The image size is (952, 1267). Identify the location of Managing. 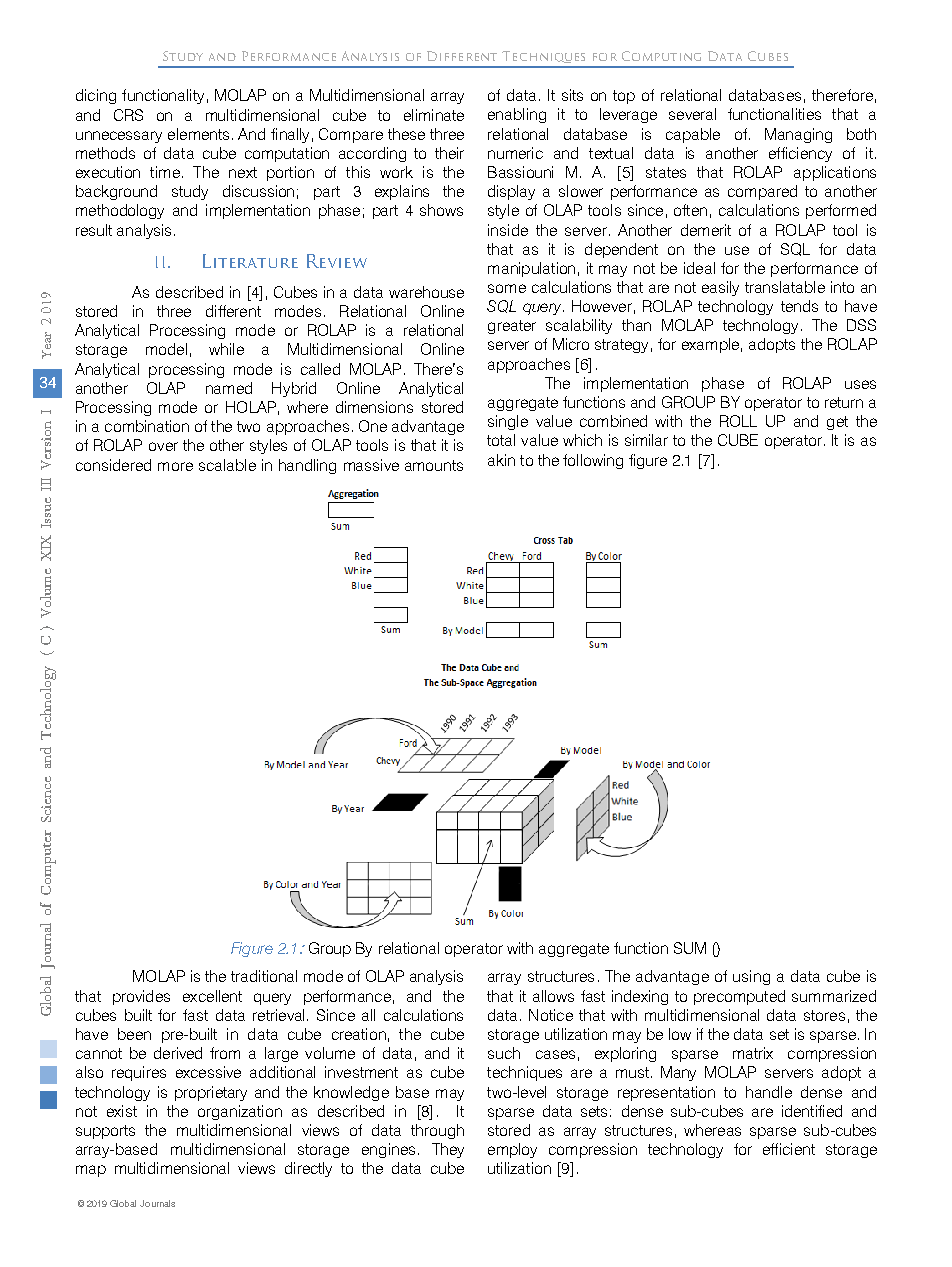
(798, 135).
